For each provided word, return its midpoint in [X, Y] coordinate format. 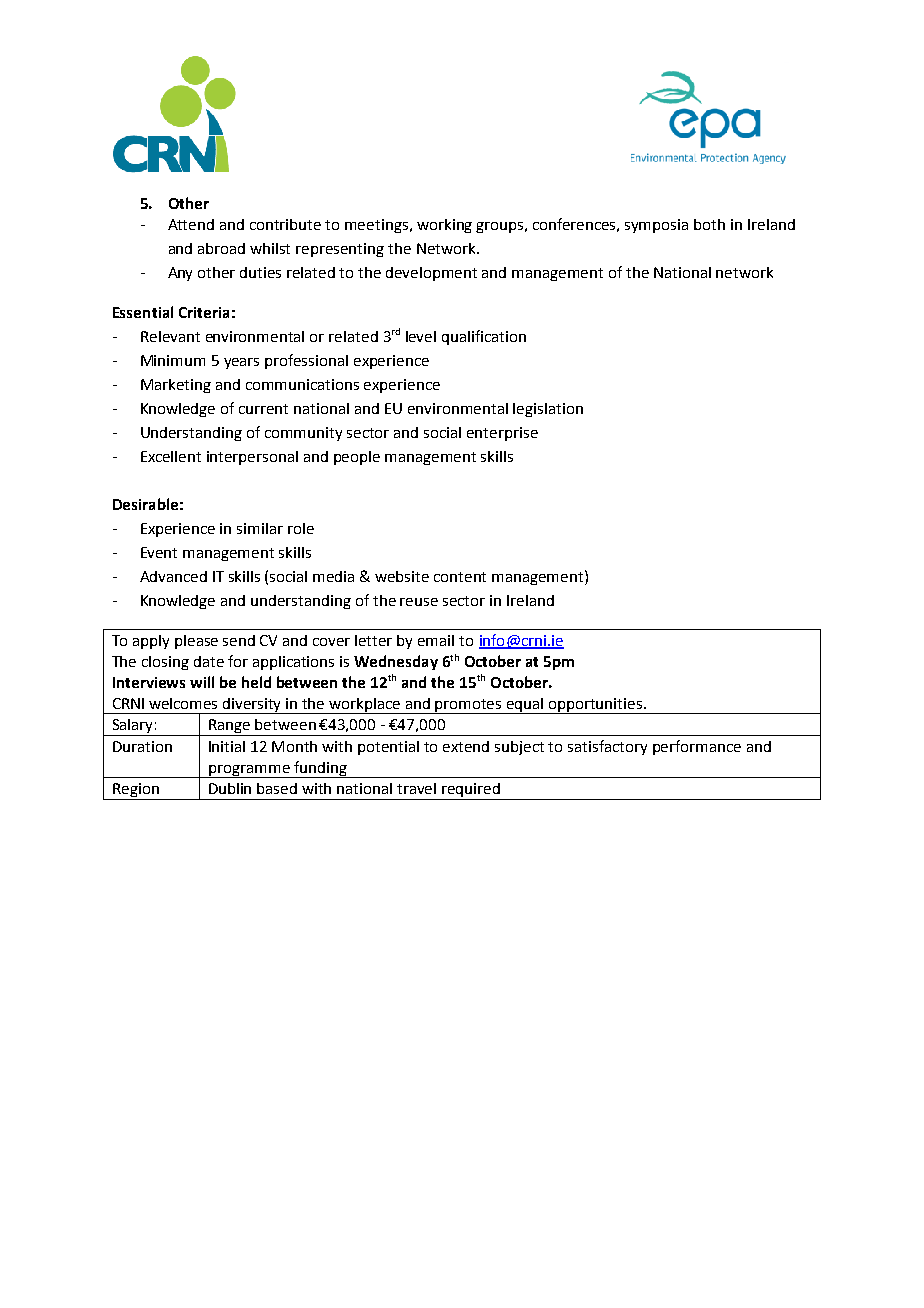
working [444, 226]
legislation [548, 410]
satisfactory [607, 747]
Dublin [230, 788]
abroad [221, 248]
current [263, 409]
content [460, 577]
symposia [656, 226]
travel [416, 788]
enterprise [502, 434]
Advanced [173, 576]
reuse [419, 602]
